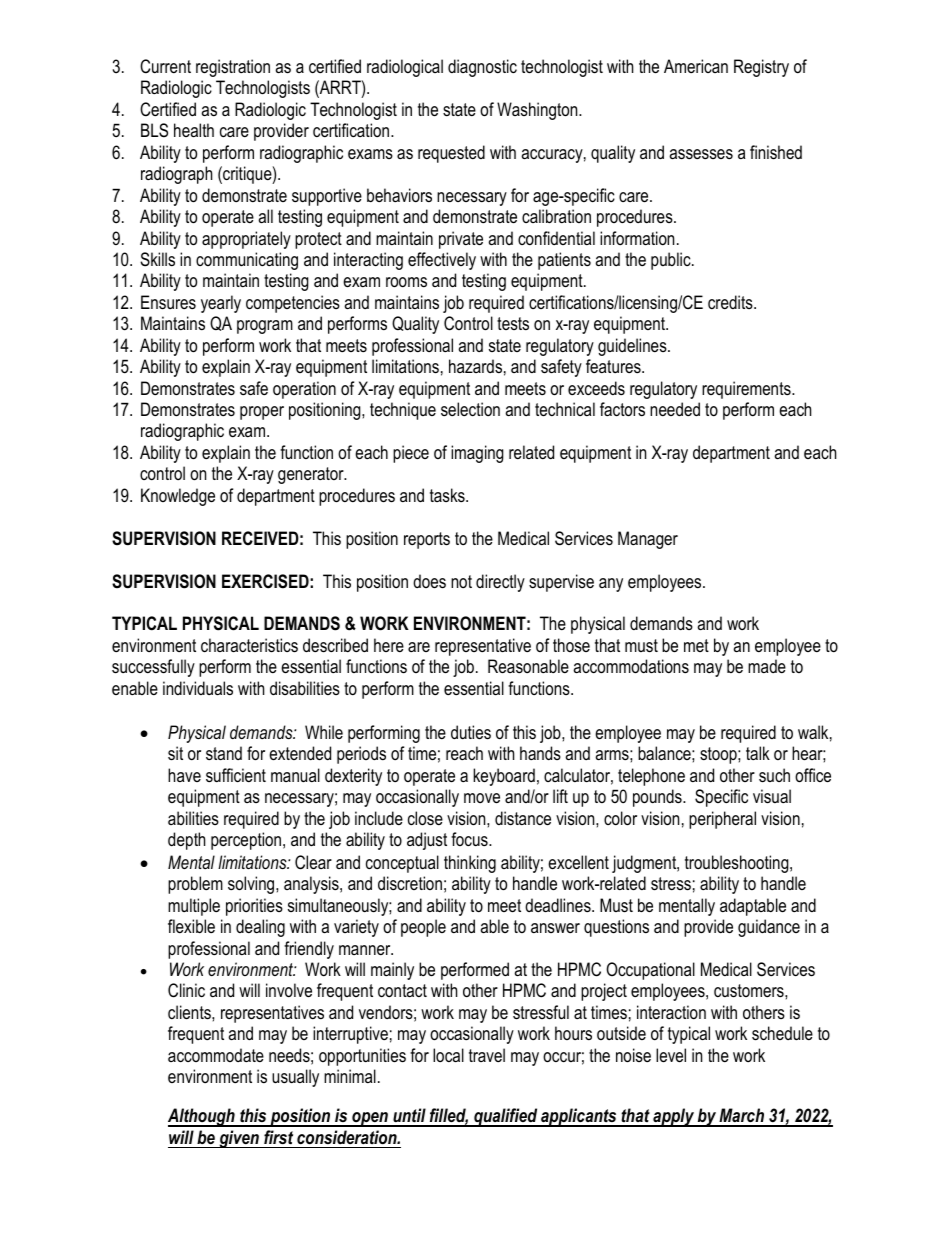 The height and width of the image is (1233, 952). Describe the element at coordinates (233, 68) in the image. I see `registration` at that location.
